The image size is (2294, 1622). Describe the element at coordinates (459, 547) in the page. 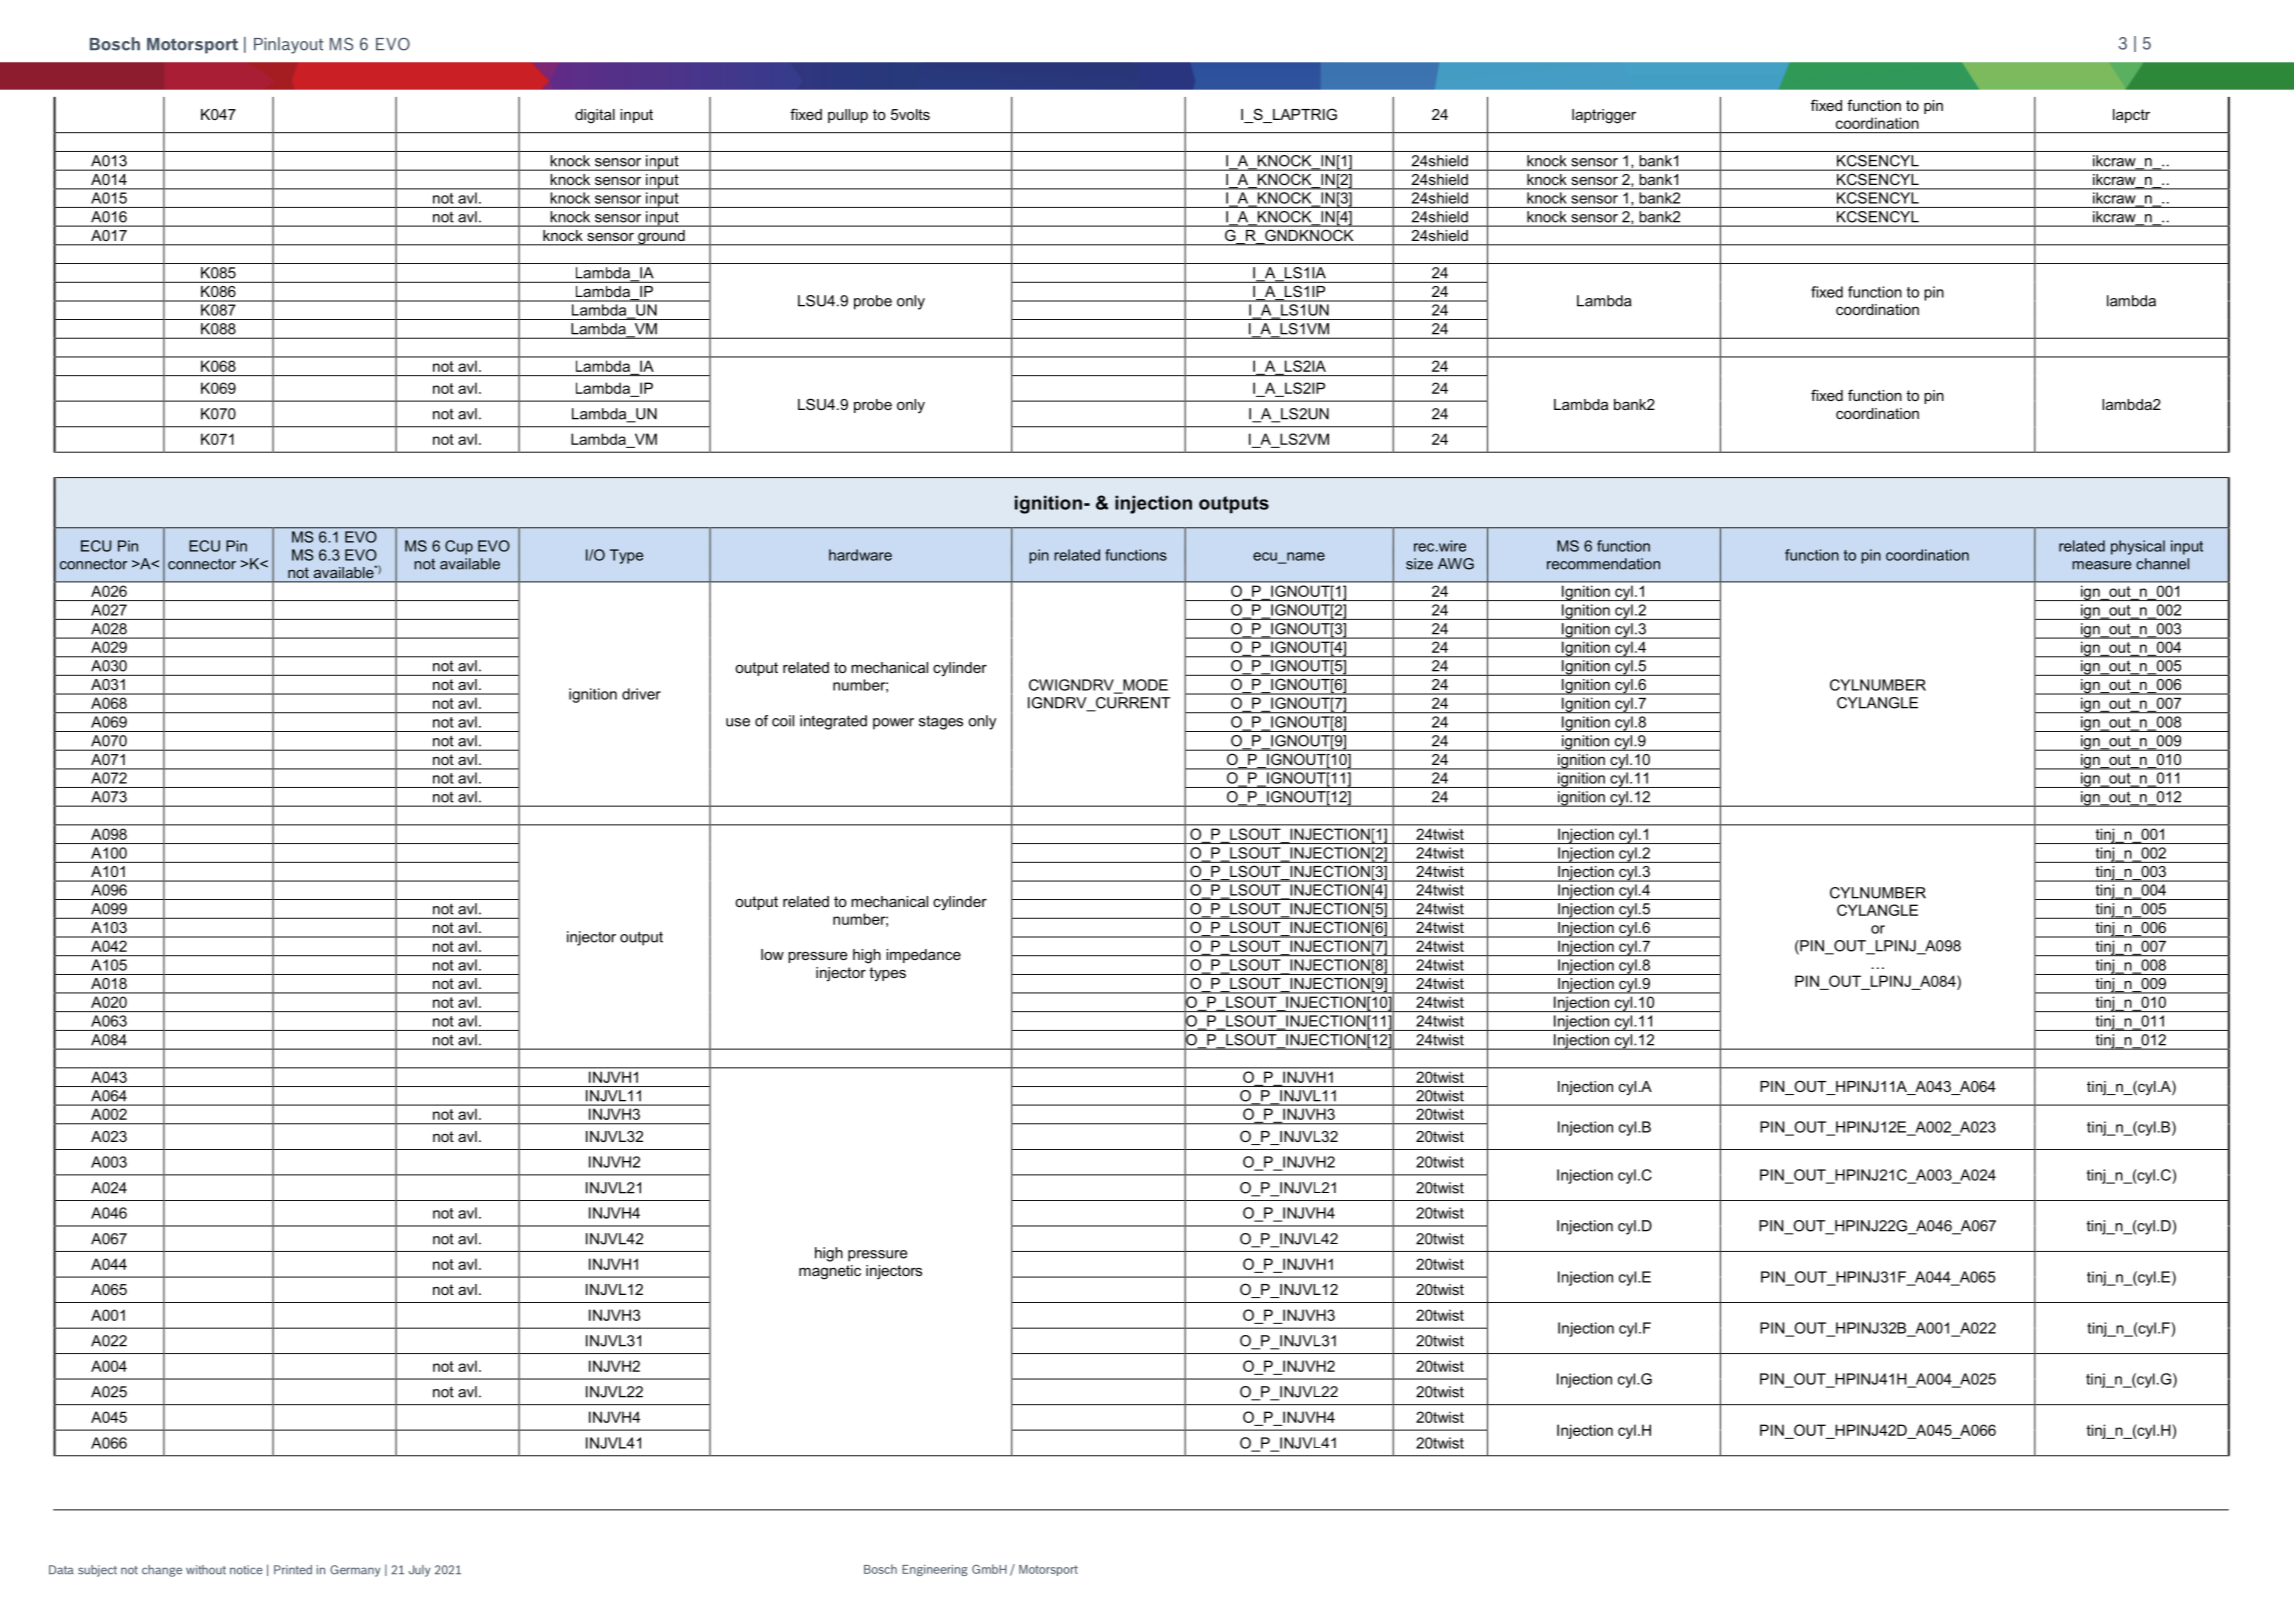

I see `Cup` at that location.
